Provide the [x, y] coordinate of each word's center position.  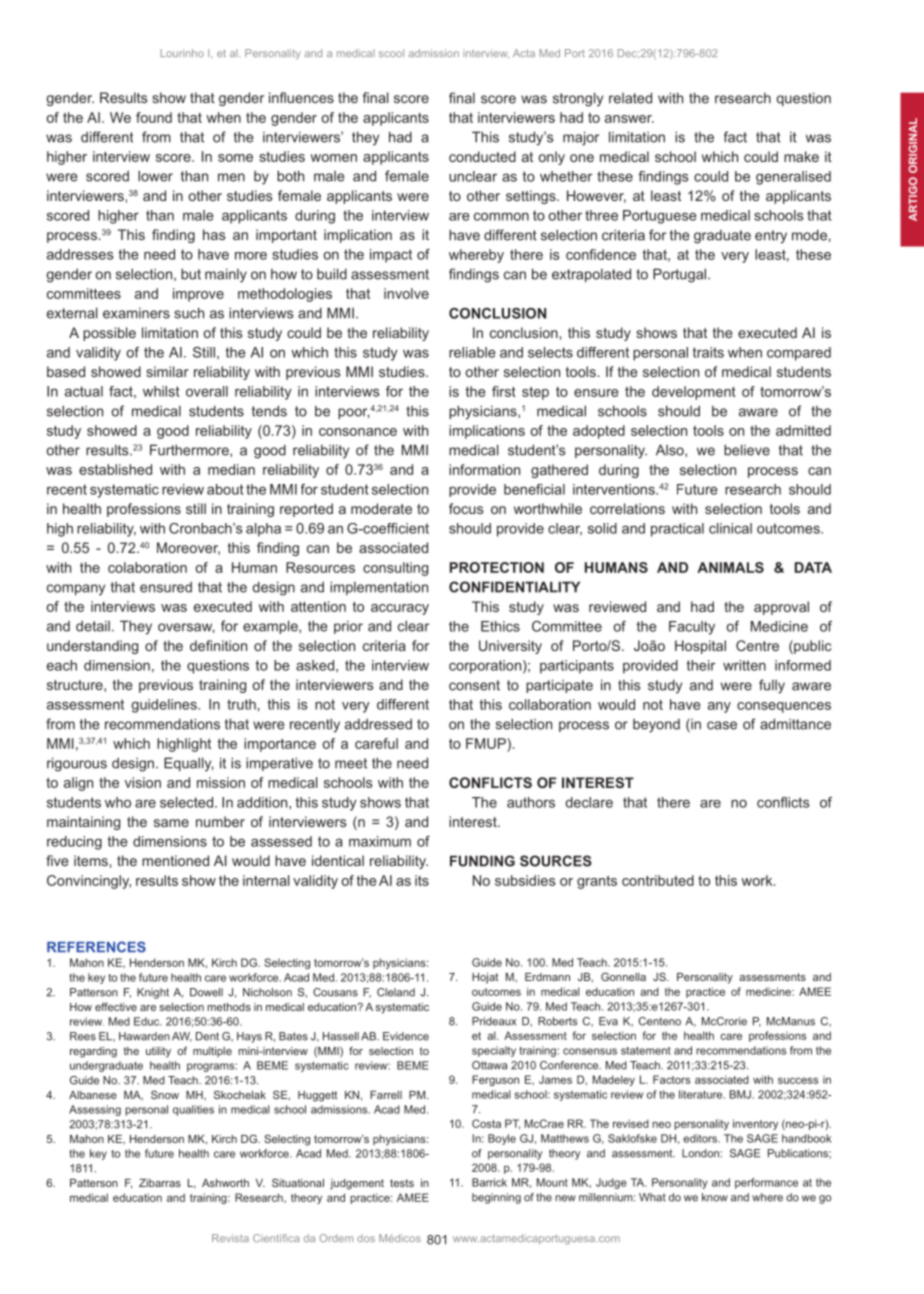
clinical [730, 528]
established [115, 469]
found [154, 117]
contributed [658, 880]
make [801, 156]
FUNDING [482, 861]
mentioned [175, 860]
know [715, 1197]
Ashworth [225, 1183]
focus [466, 508]
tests [402, 1183]
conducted [482, 156]
